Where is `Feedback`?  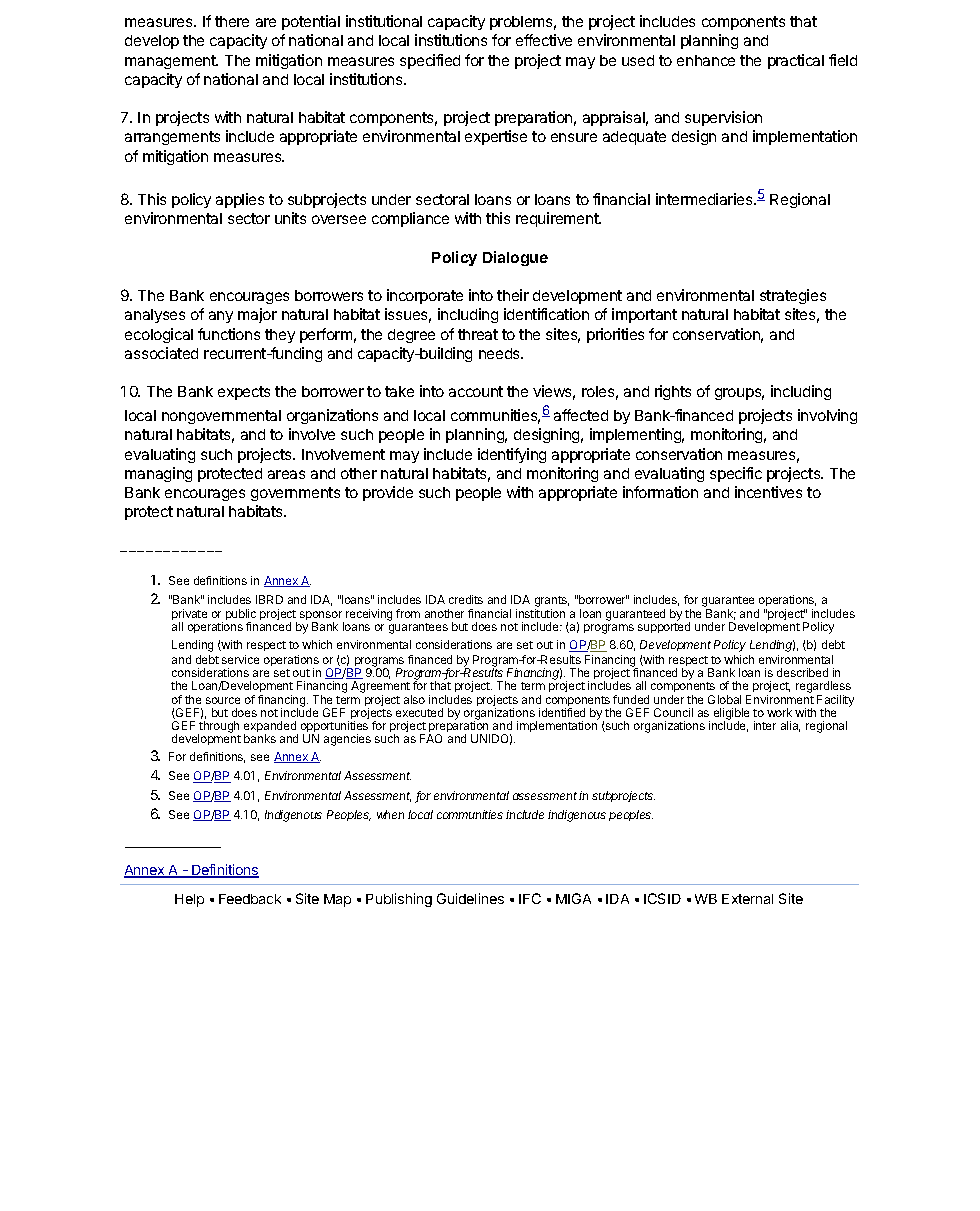 Feedback is located at coordinates (250, 899).
